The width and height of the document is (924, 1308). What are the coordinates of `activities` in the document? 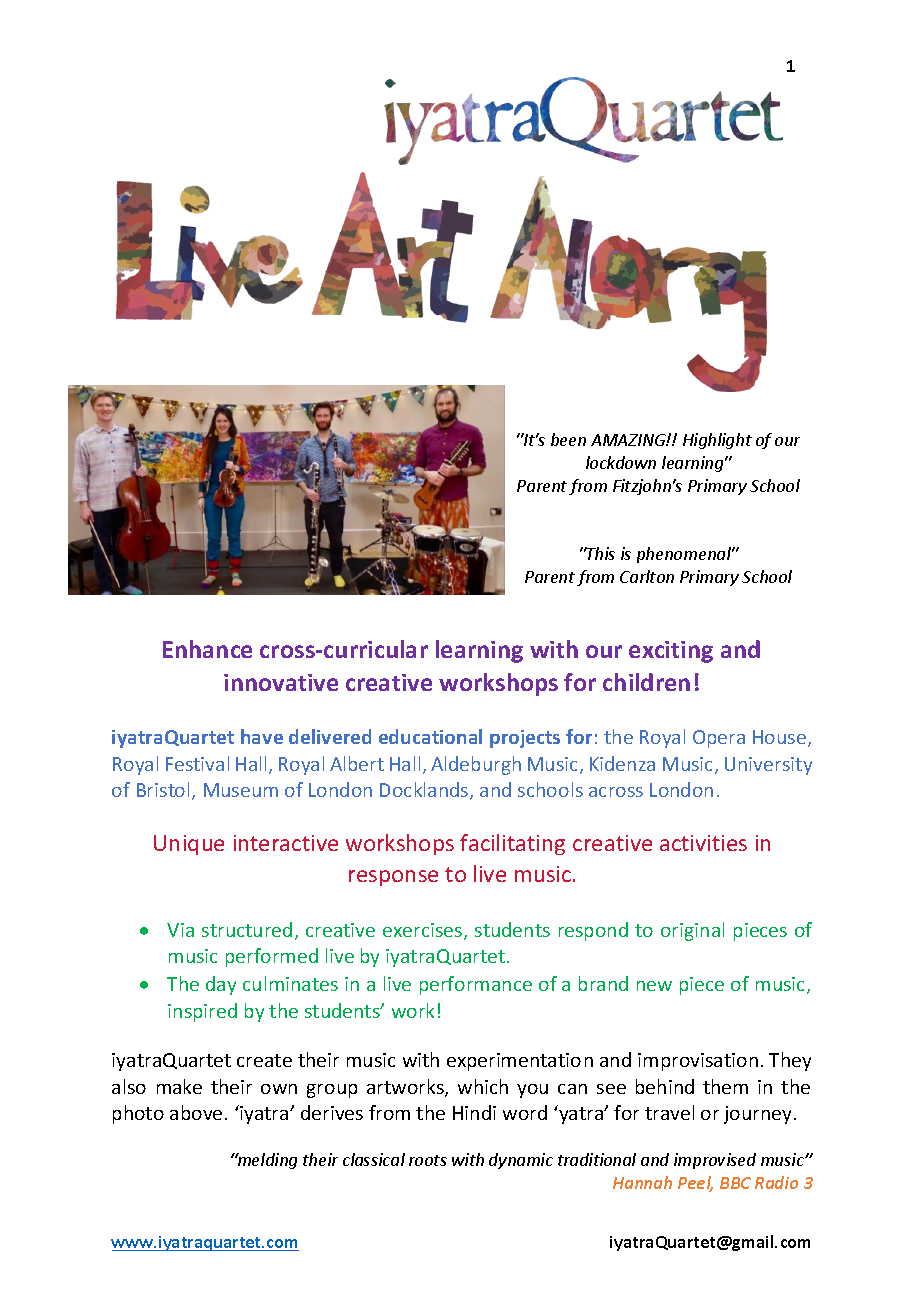 It's located at (703, 843).
